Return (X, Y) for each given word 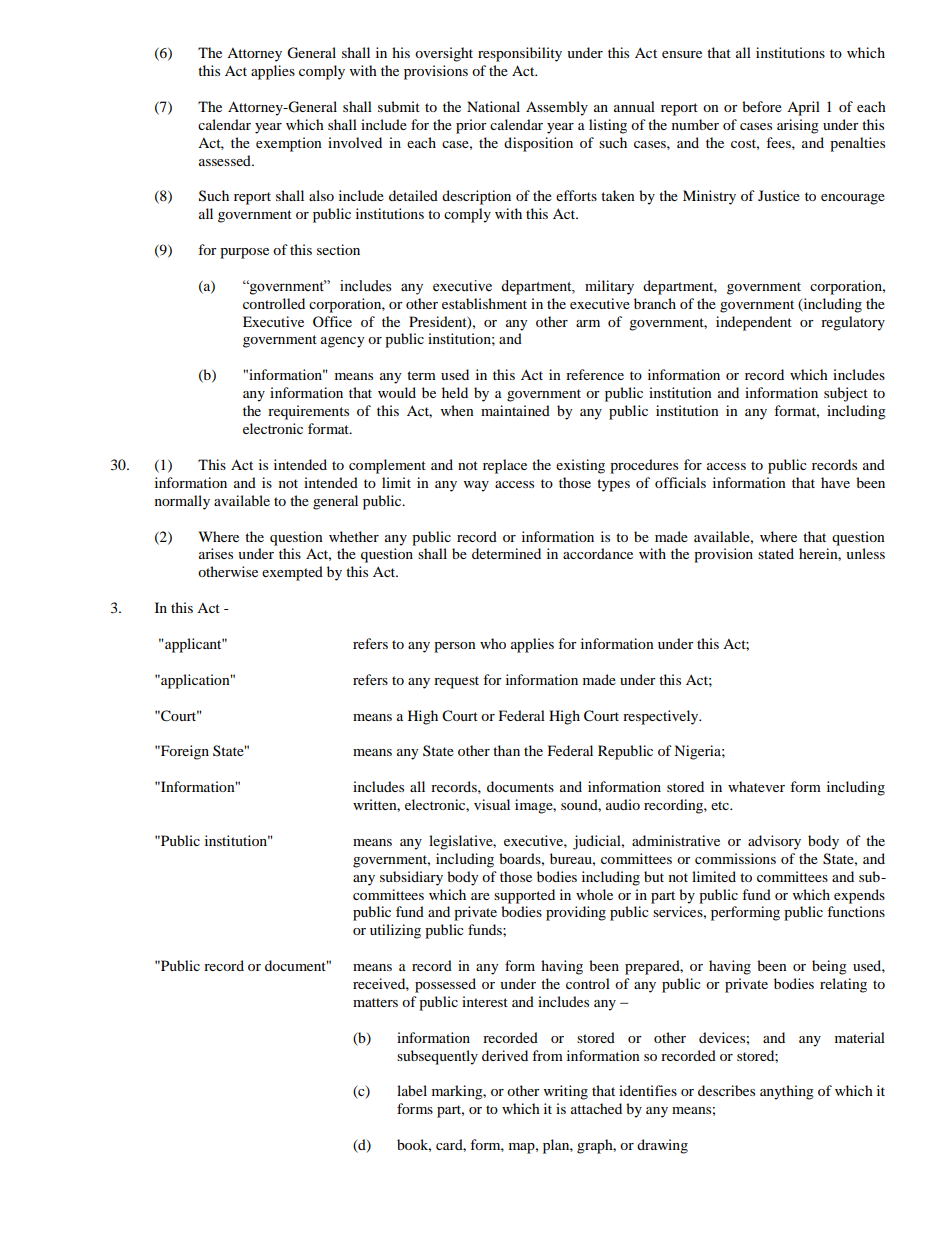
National (493, 106)
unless (865, 553)
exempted (292, 573)
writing (566, 1092)
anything (787, 1092)
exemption (289, 144)
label (412, 1090)
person (455, 647)
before (762, 106)
